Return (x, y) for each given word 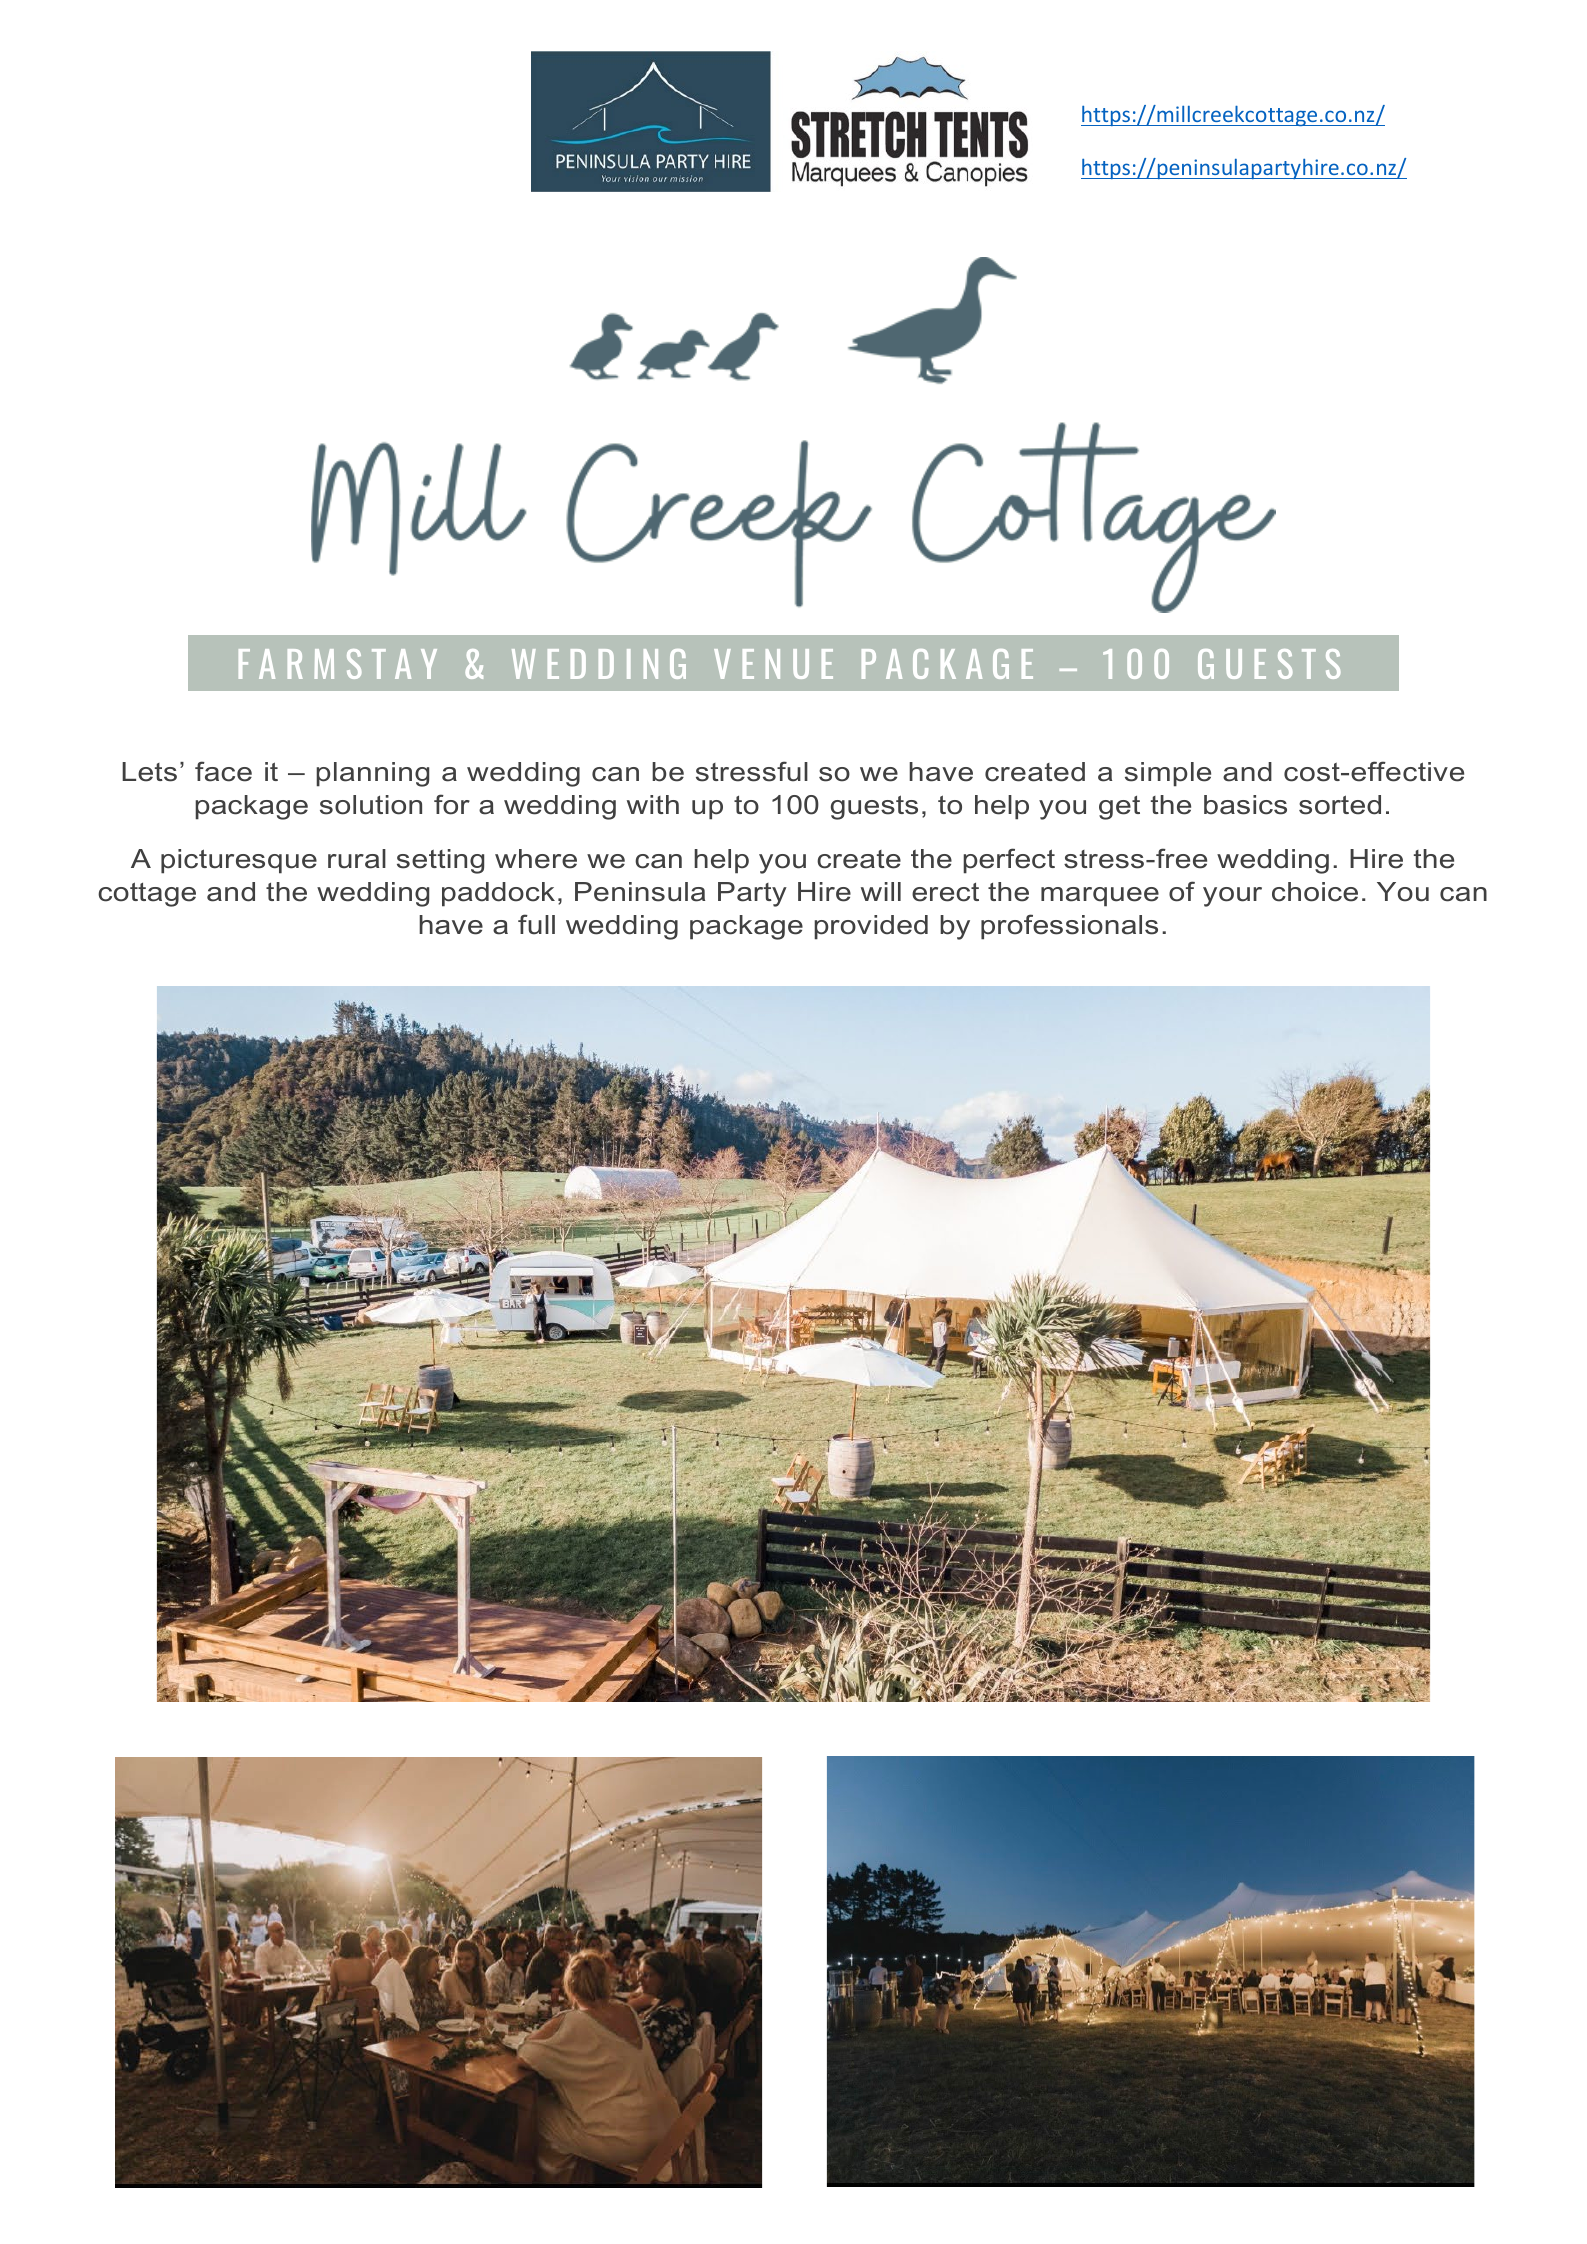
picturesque (239, 861)
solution (371, 805)
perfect (1009, 861)
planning (372, 774)
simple (1168, 774)
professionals (1069, 927)
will (881, 891)
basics (1245, 805)
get (1119, 808)
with (653, 804)
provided (871, 927)
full (536, 924)
